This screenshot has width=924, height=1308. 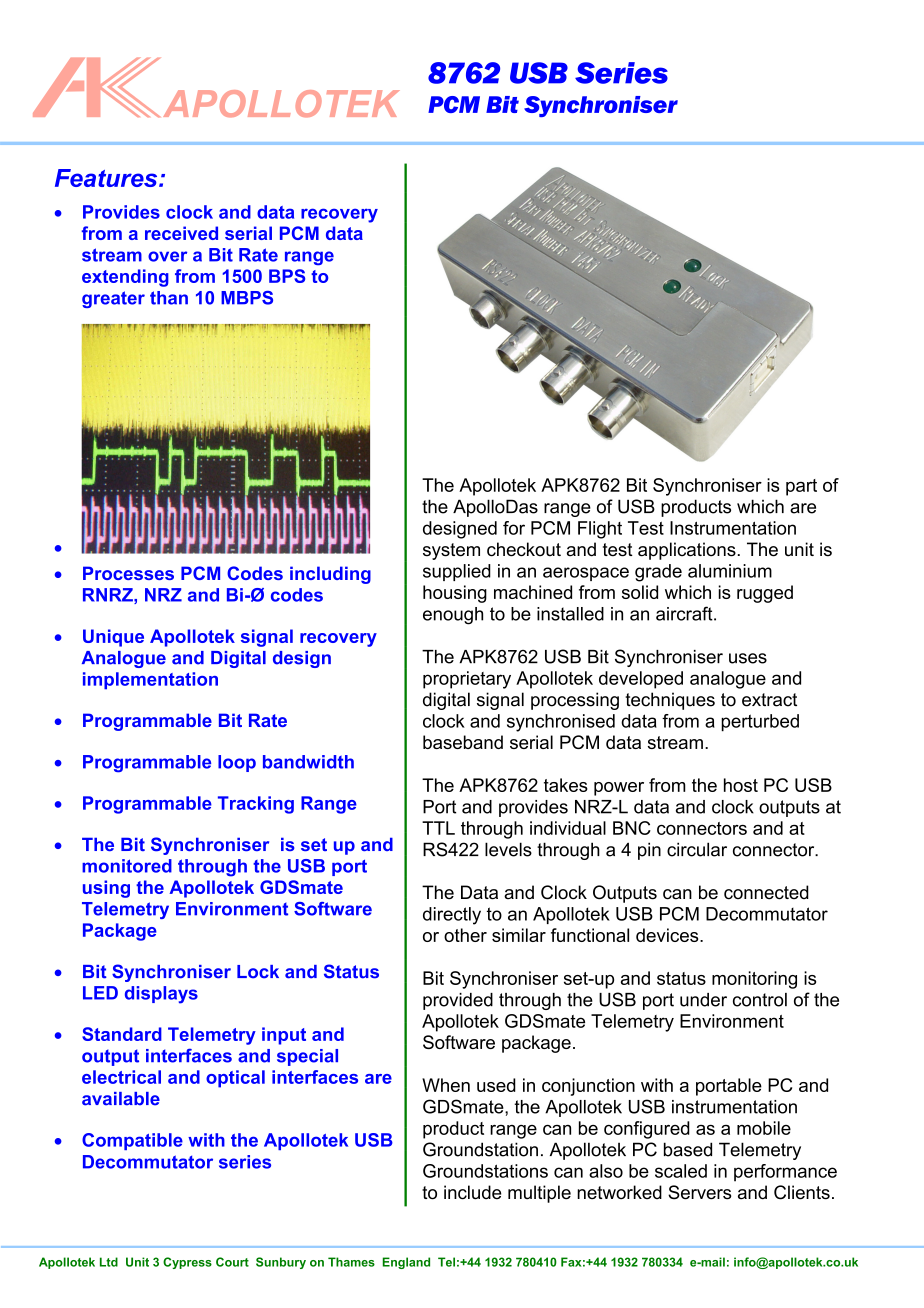 What do you see at coordinates (247, 298) in the screenshot?
I see `MBPS` at bounding box center [247, 298].
